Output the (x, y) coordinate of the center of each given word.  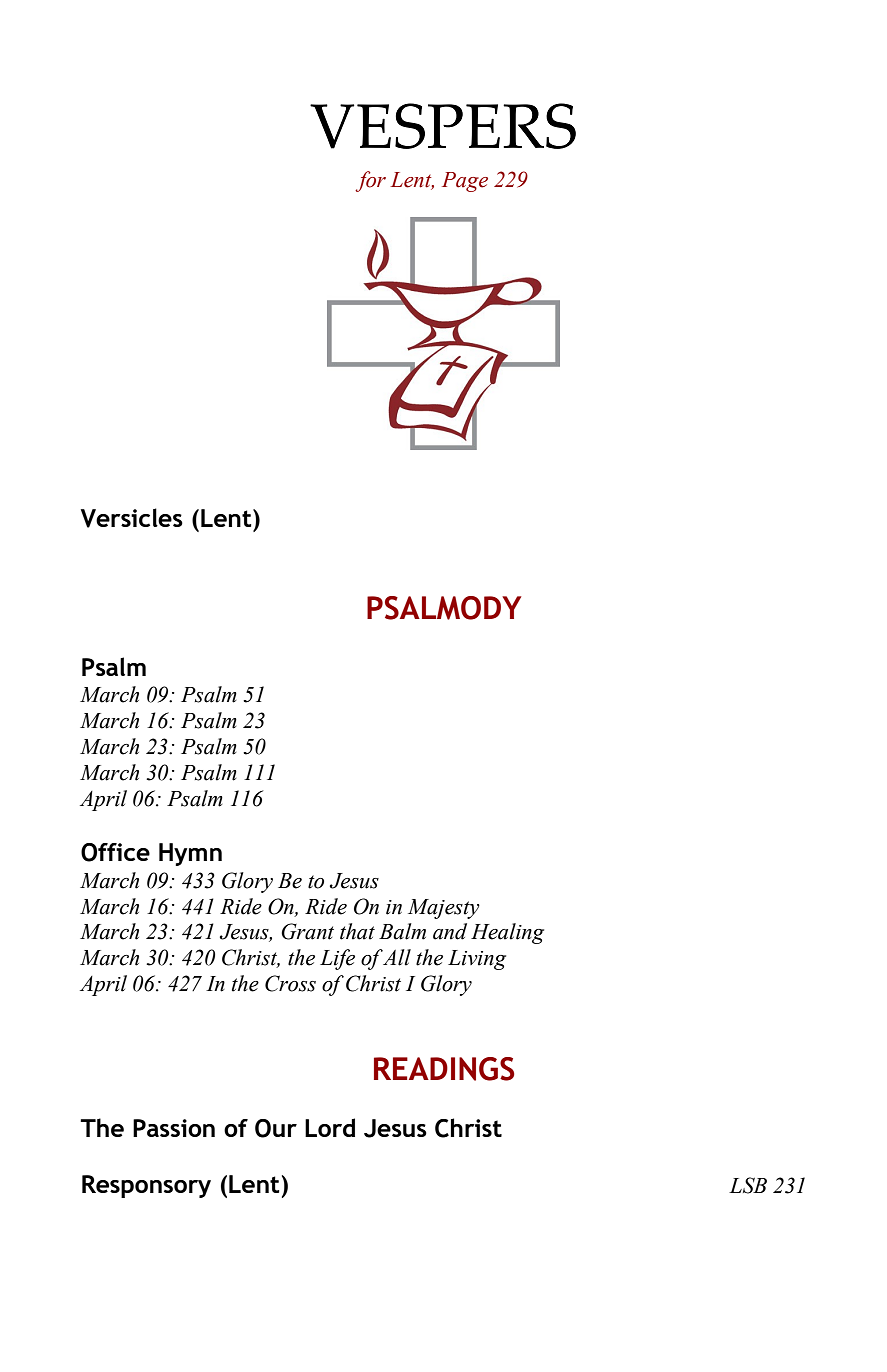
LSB (748, 1185)
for (370, 181)
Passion (174, 1128)
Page (465, 182)
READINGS (444, 1069)
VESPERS (443, 126)
